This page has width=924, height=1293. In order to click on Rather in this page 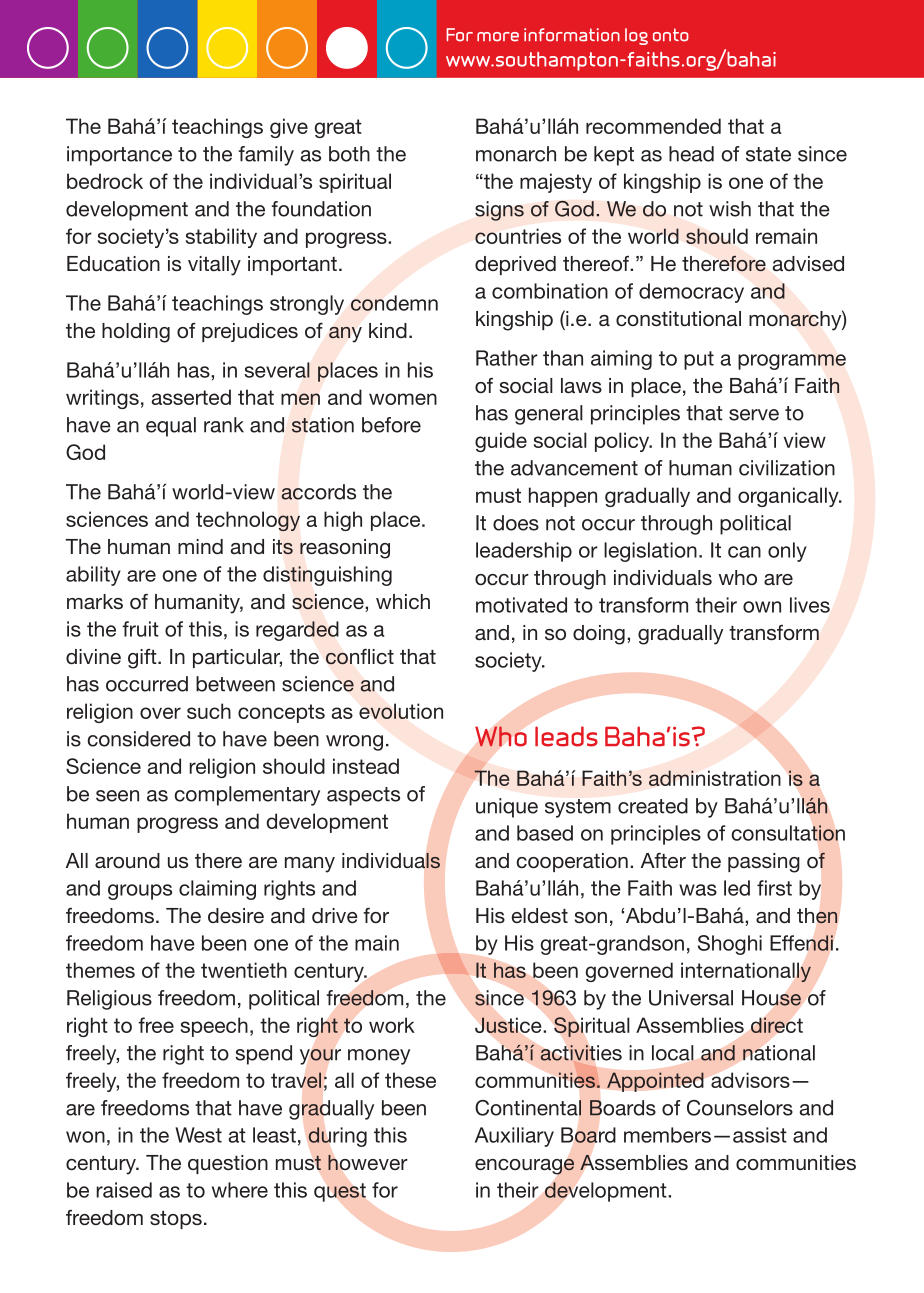, I will do `click(507, 358)`.
